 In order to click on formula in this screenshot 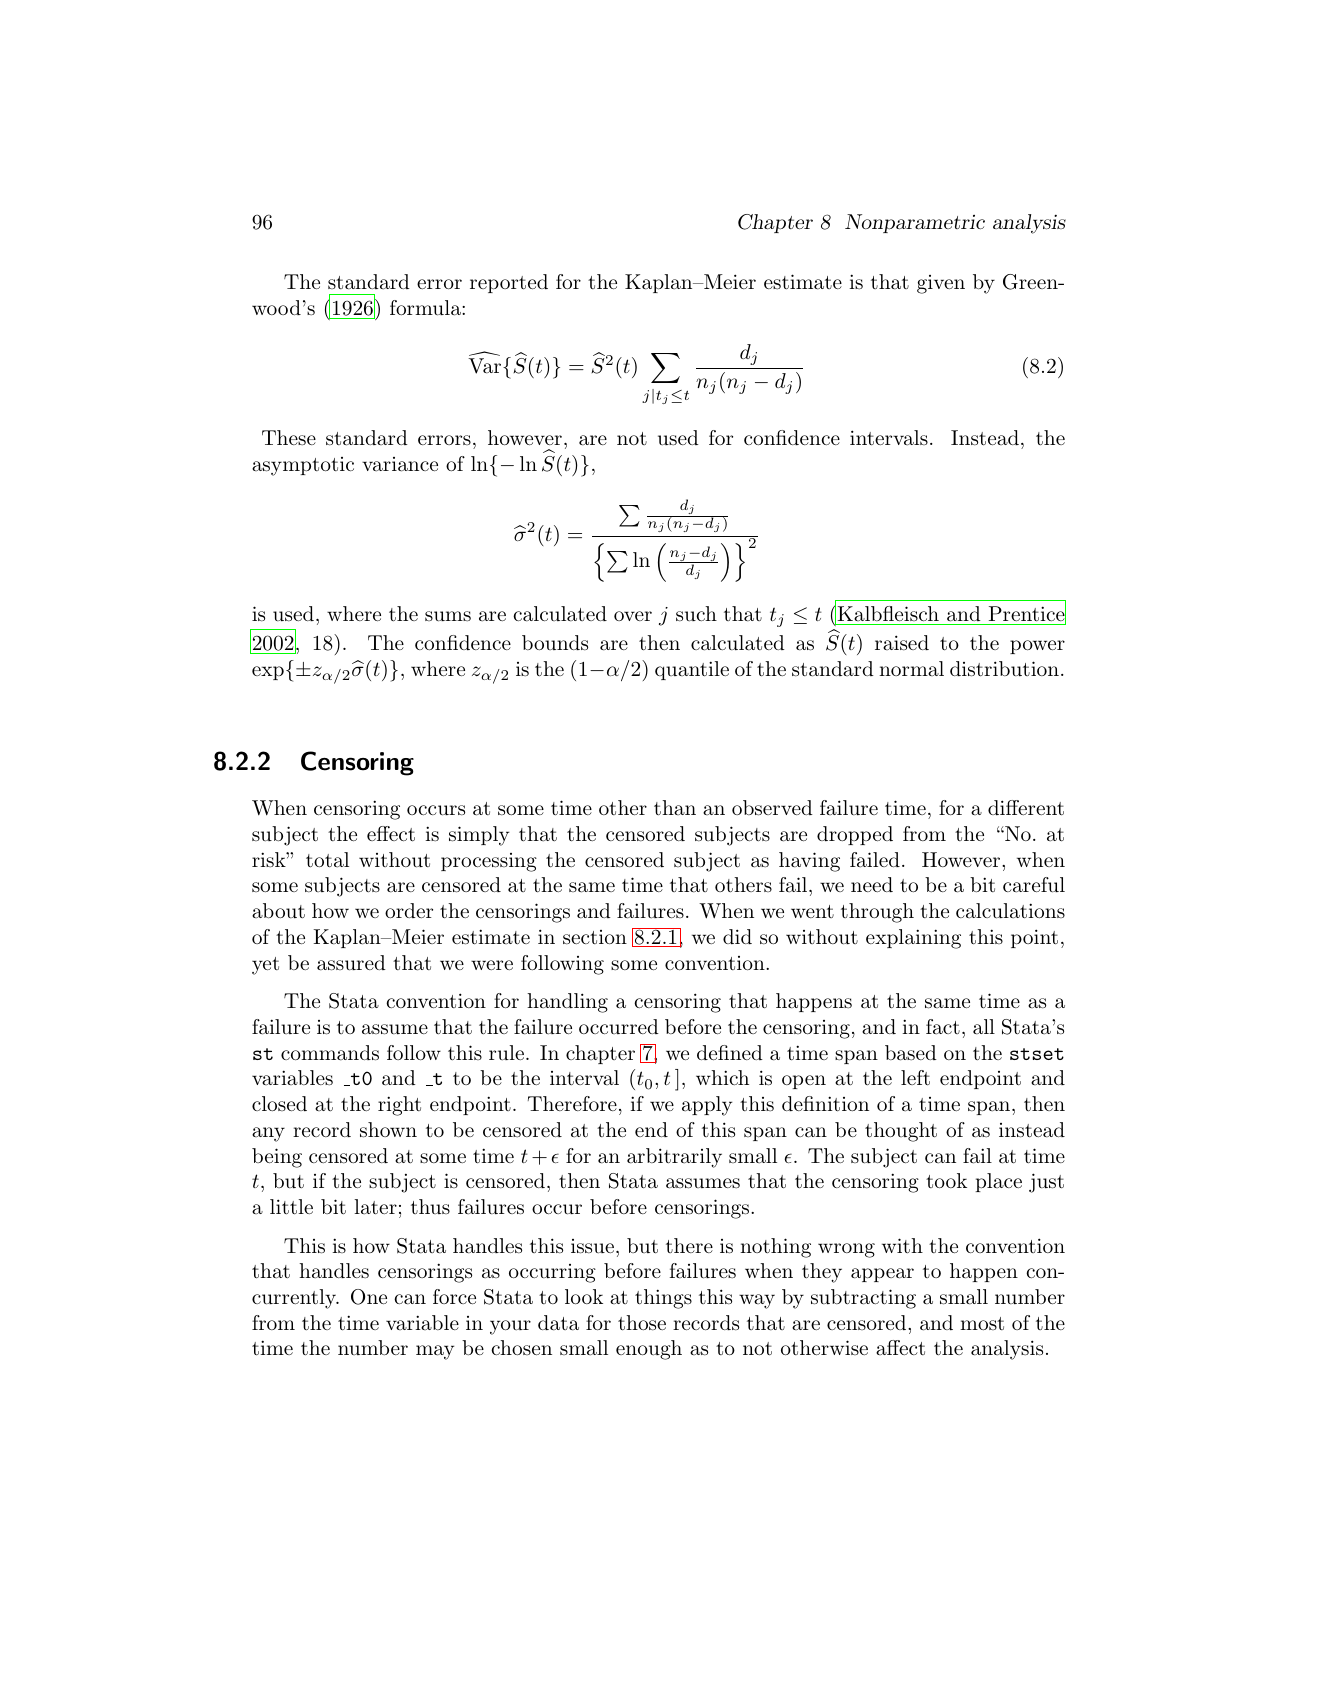, I will do `click(426, 308)`.
